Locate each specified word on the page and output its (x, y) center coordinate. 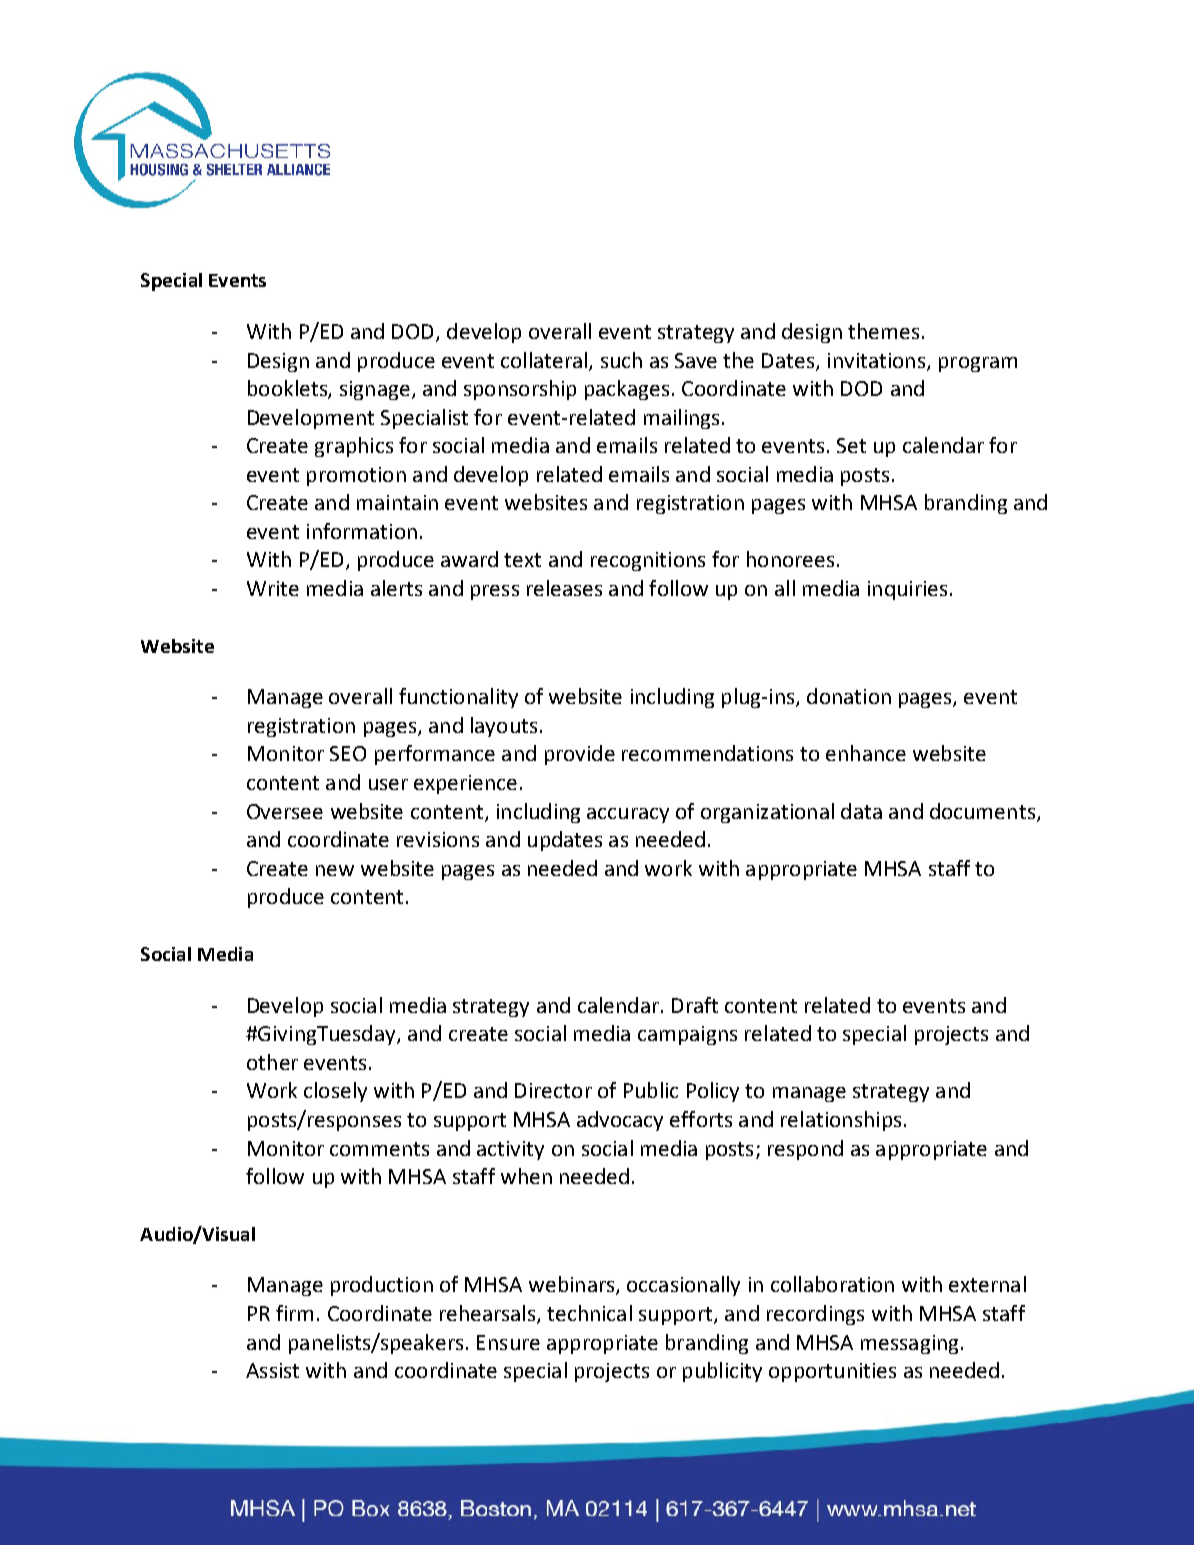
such (621, 360)
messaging (909, 1344)
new (335, 870)
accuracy (628, 815)
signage (375, 390)
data (861, 811)
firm (294, 1313)
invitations (876, 360)
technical (589, 1313)
